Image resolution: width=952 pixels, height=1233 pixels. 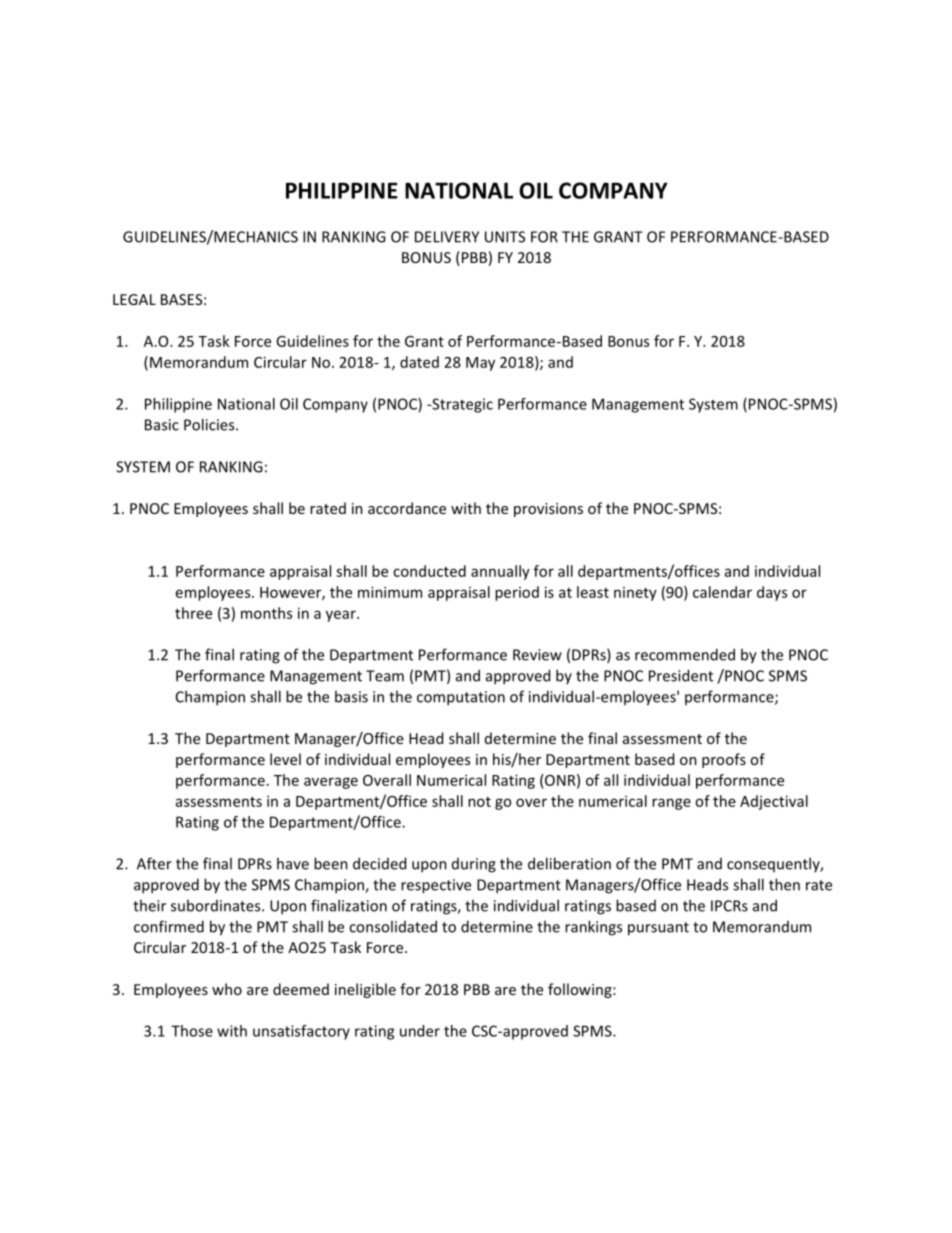 What do you see at coordinates (671, 804) in the screenshot?
I see `range` at bounding box center [671, 804].
